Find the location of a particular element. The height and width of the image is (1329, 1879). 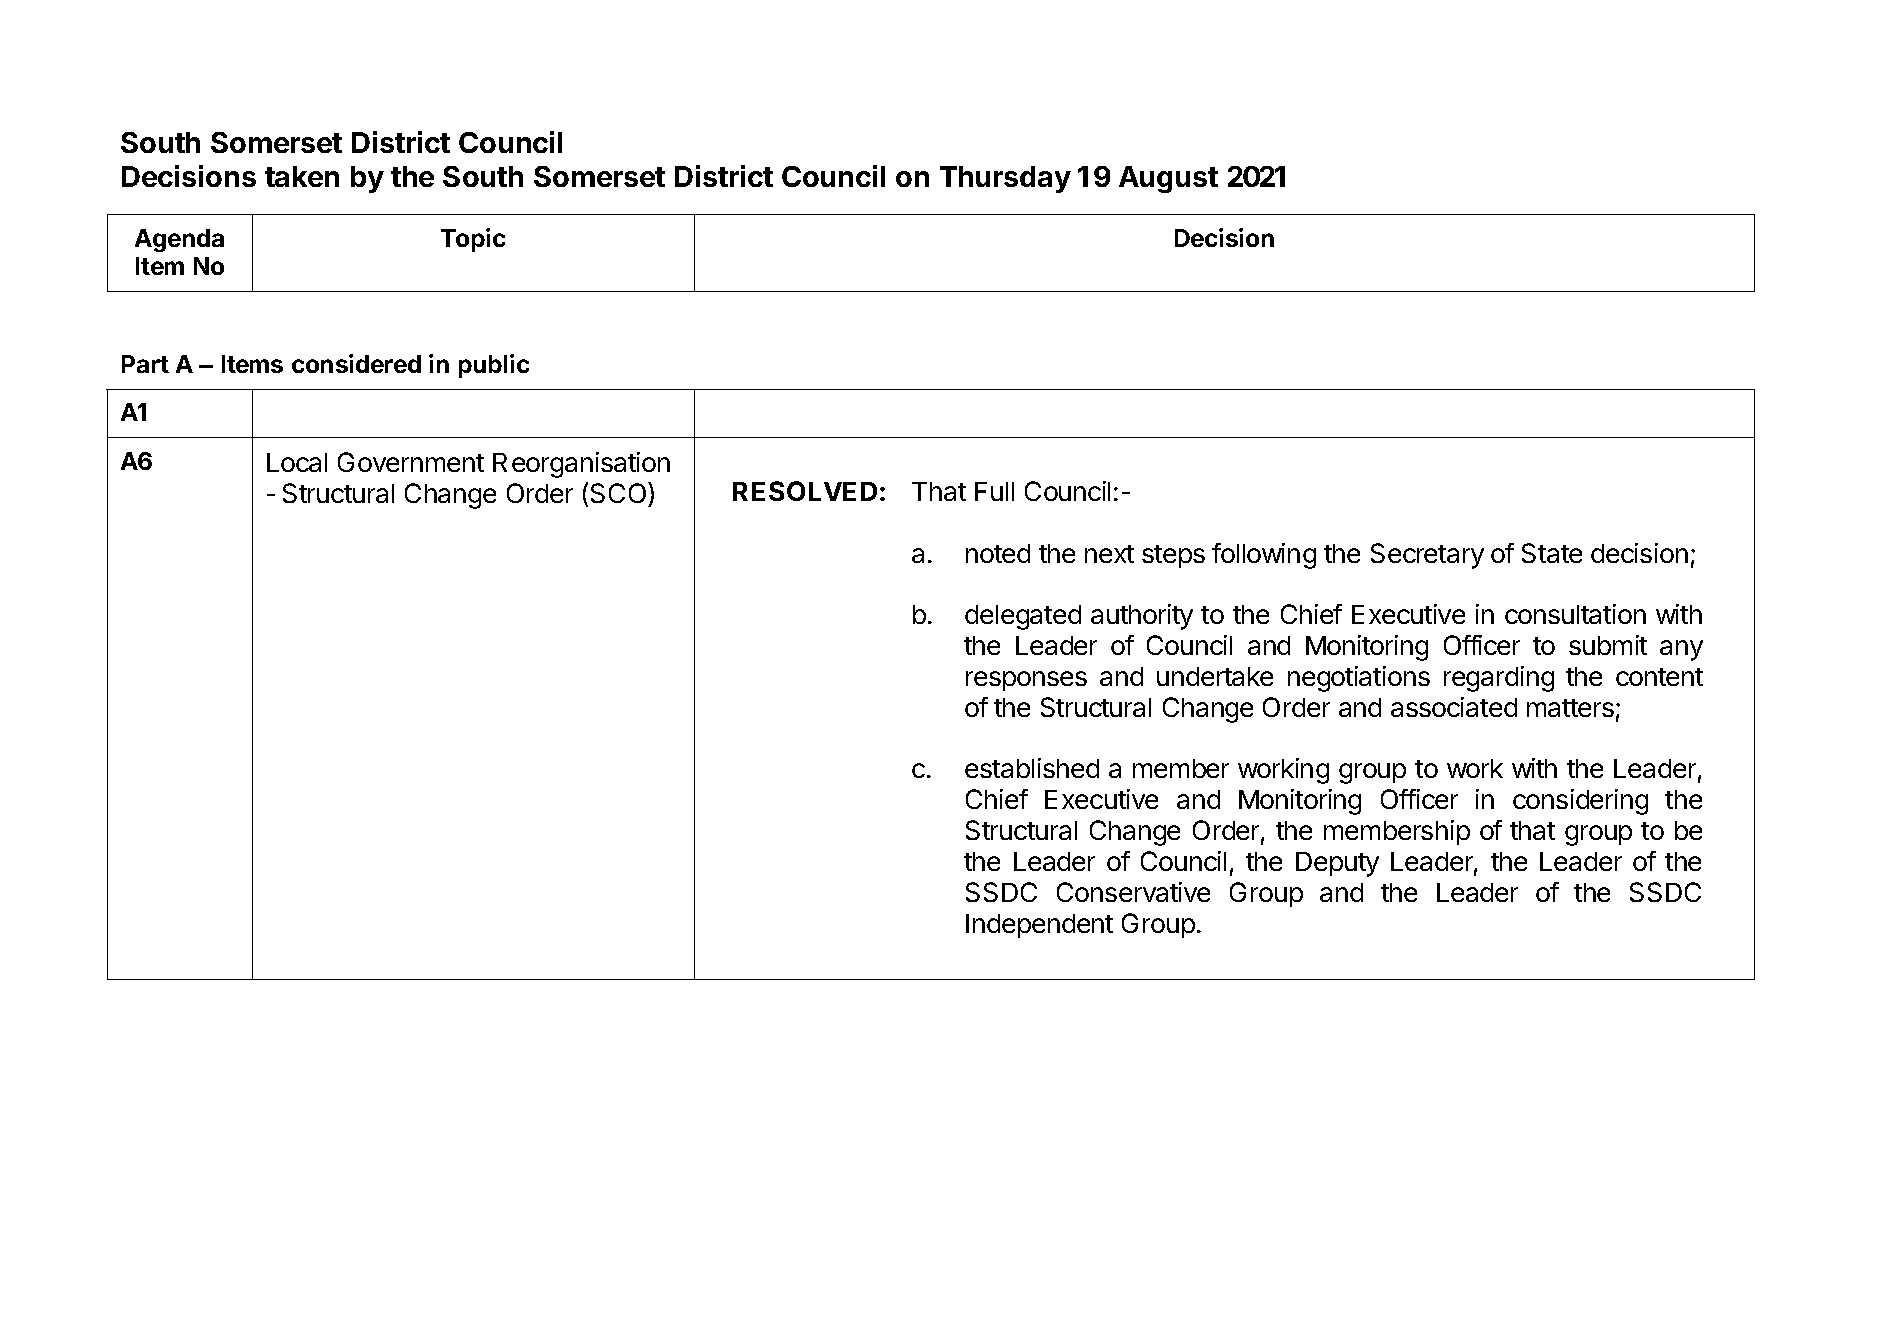

taken is located at coordinates (302, 176).
